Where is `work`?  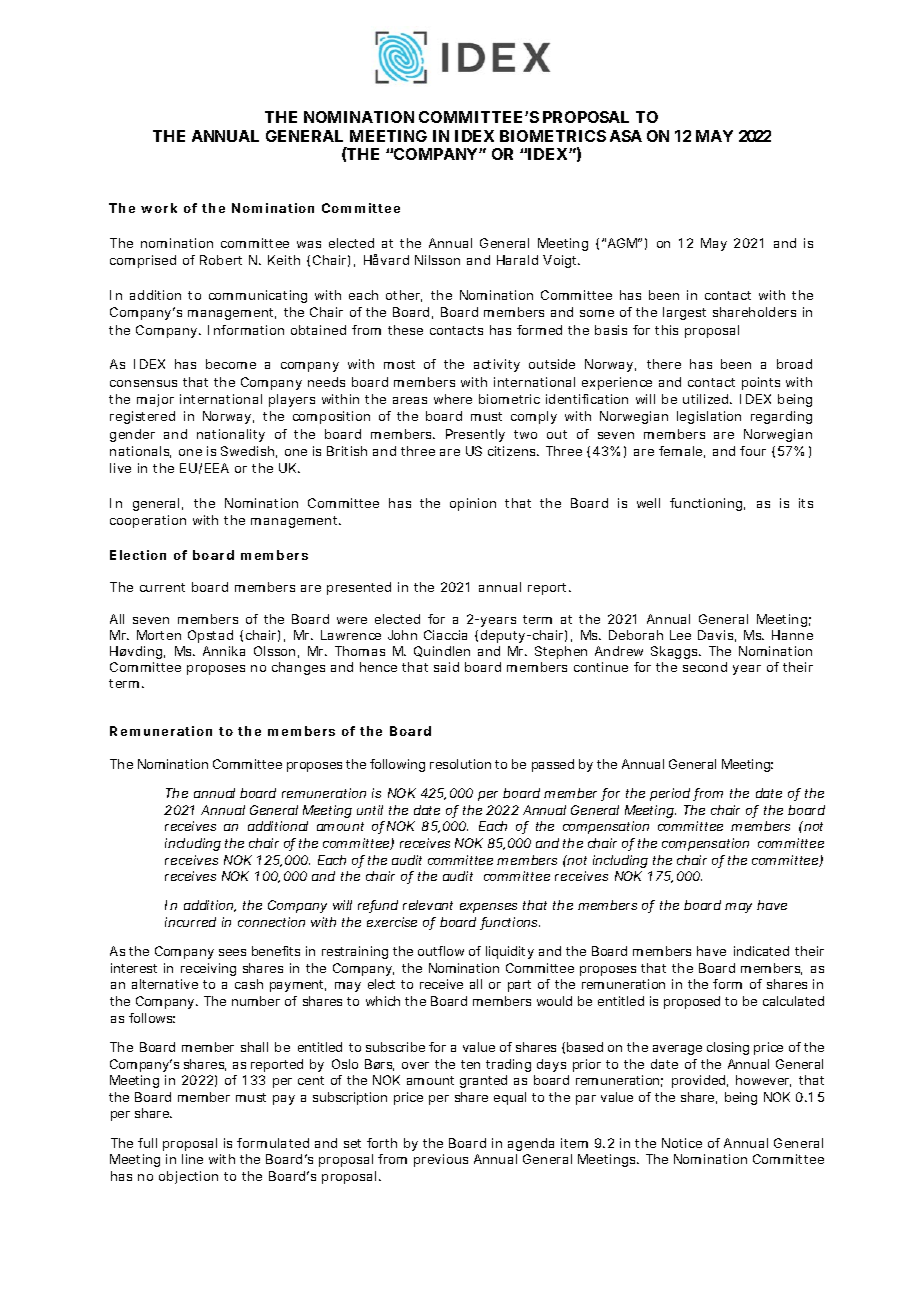
work is located at coordinates (159, 208).
